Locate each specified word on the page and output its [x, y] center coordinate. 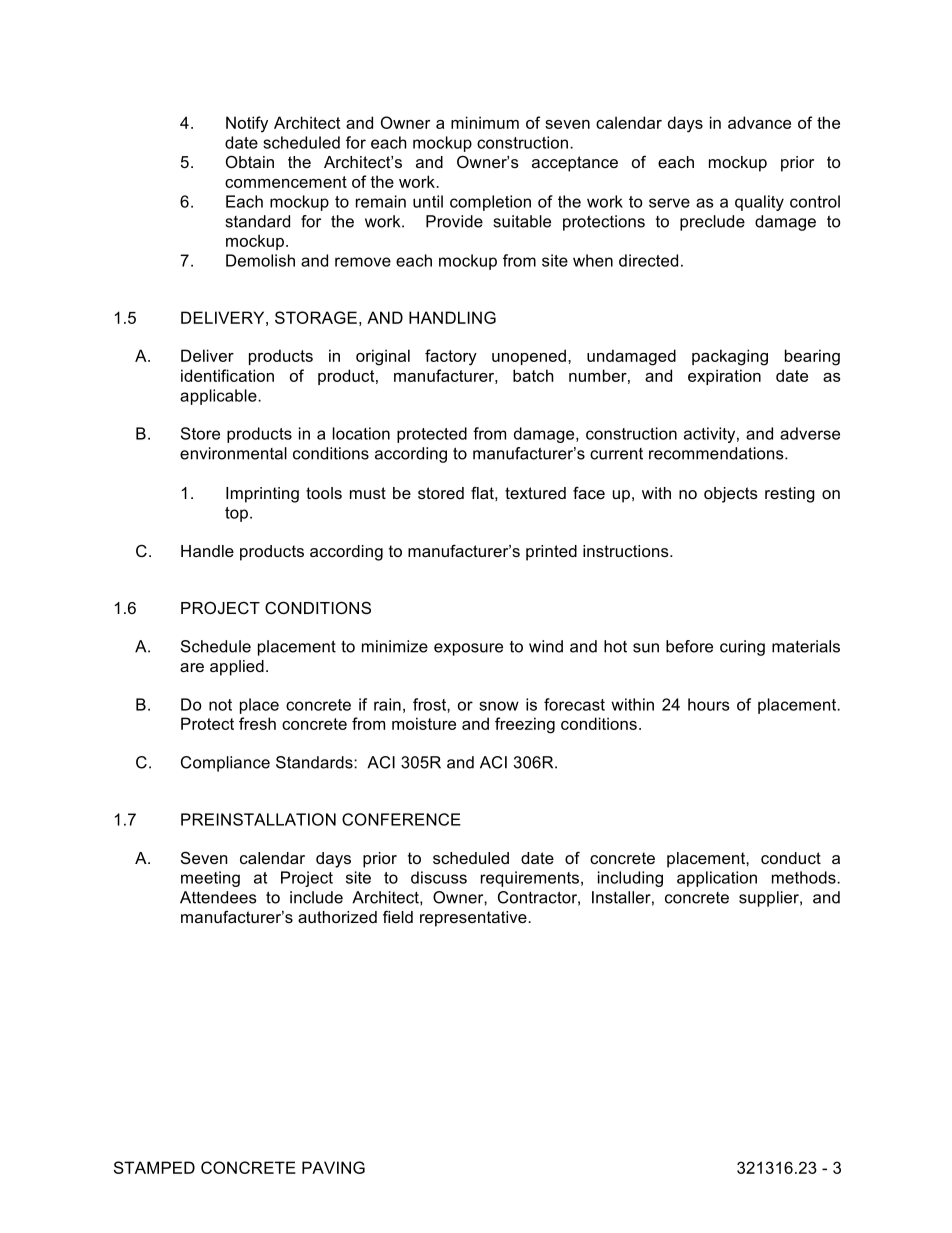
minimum [485, 122]
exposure [468, 649]
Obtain [250, 161]
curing [742, 648]
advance [759, 122]
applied [237, 668]
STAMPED [154, 1167]
